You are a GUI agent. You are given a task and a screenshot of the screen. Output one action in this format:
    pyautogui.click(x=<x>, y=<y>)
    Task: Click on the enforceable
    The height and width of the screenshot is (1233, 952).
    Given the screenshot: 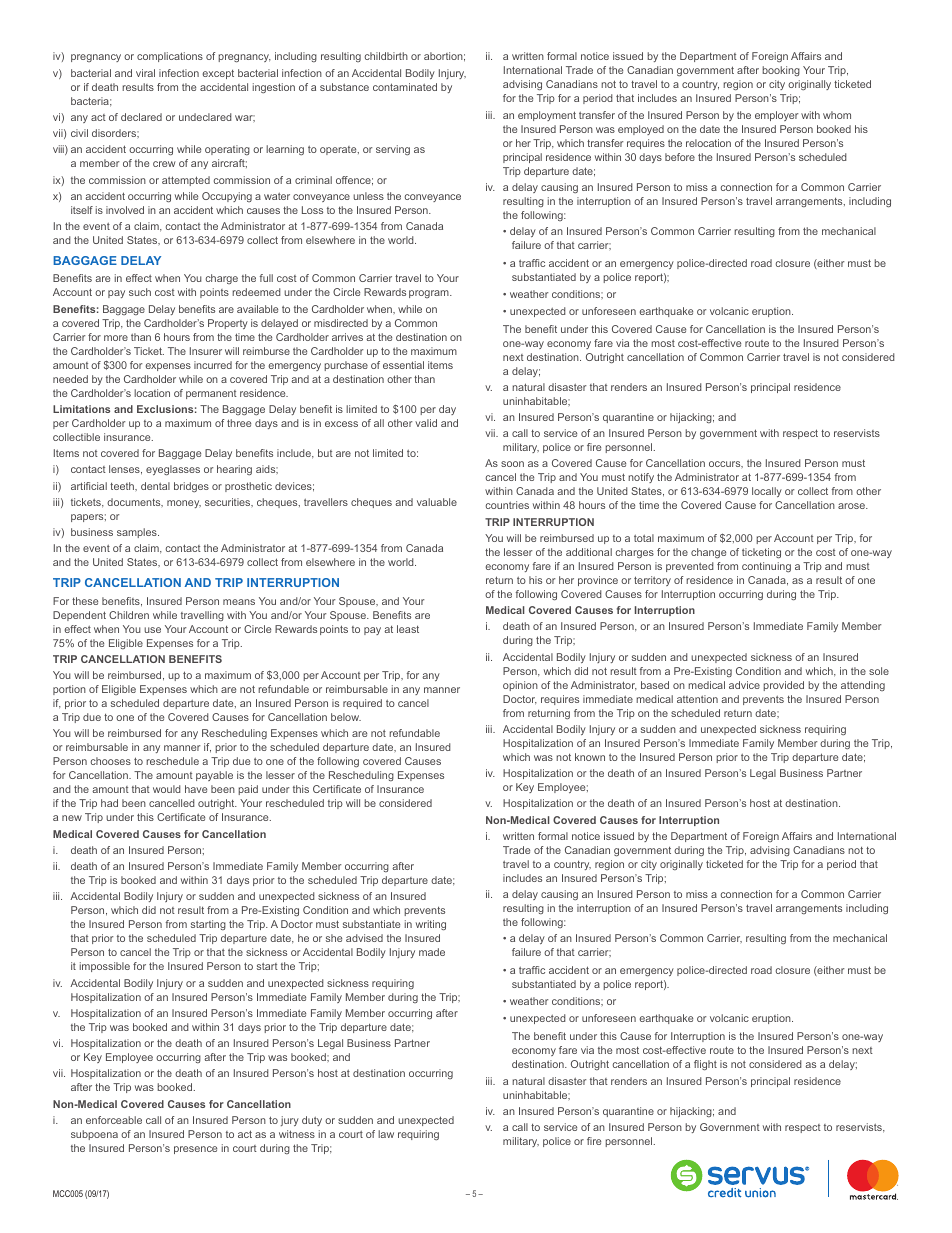 What is the action you would take?
    pyautogui.click(x=114, y=1120)
